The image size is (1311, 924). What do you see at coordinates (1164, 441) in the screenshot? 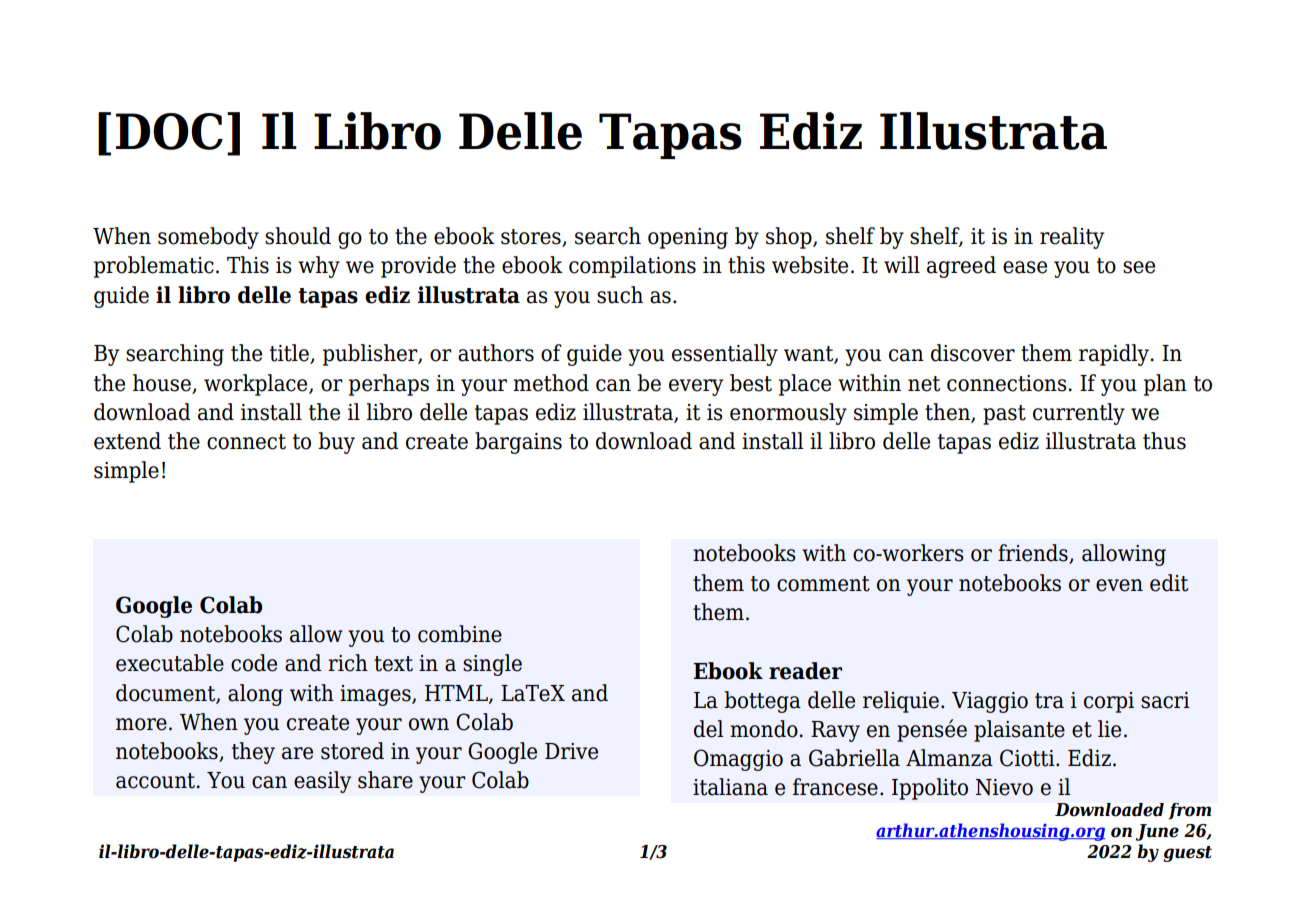
I see `thus` at bounding box center [1164, 441].
